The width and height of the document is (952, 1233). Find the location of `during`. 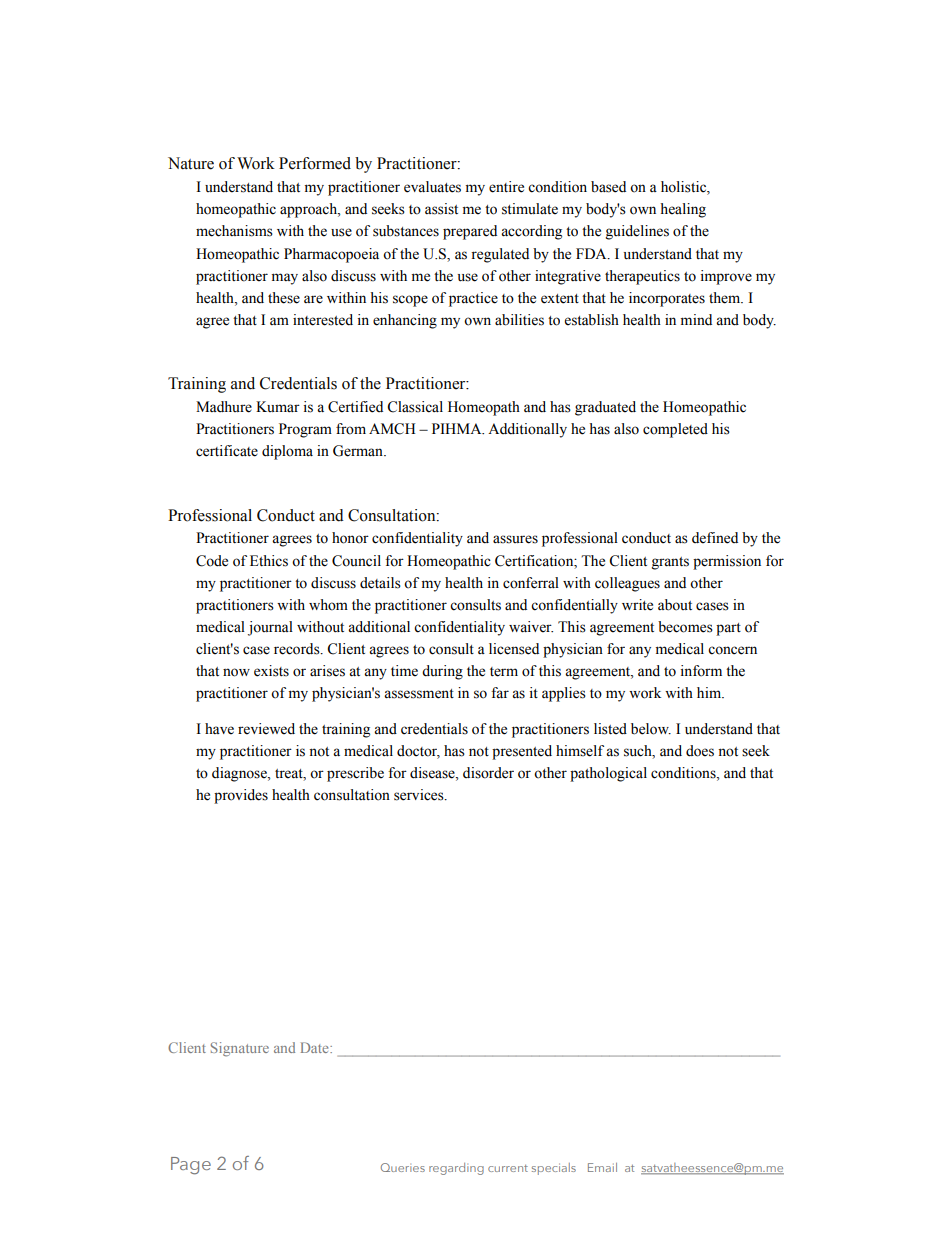

during is located at coordinates (442, 672).
